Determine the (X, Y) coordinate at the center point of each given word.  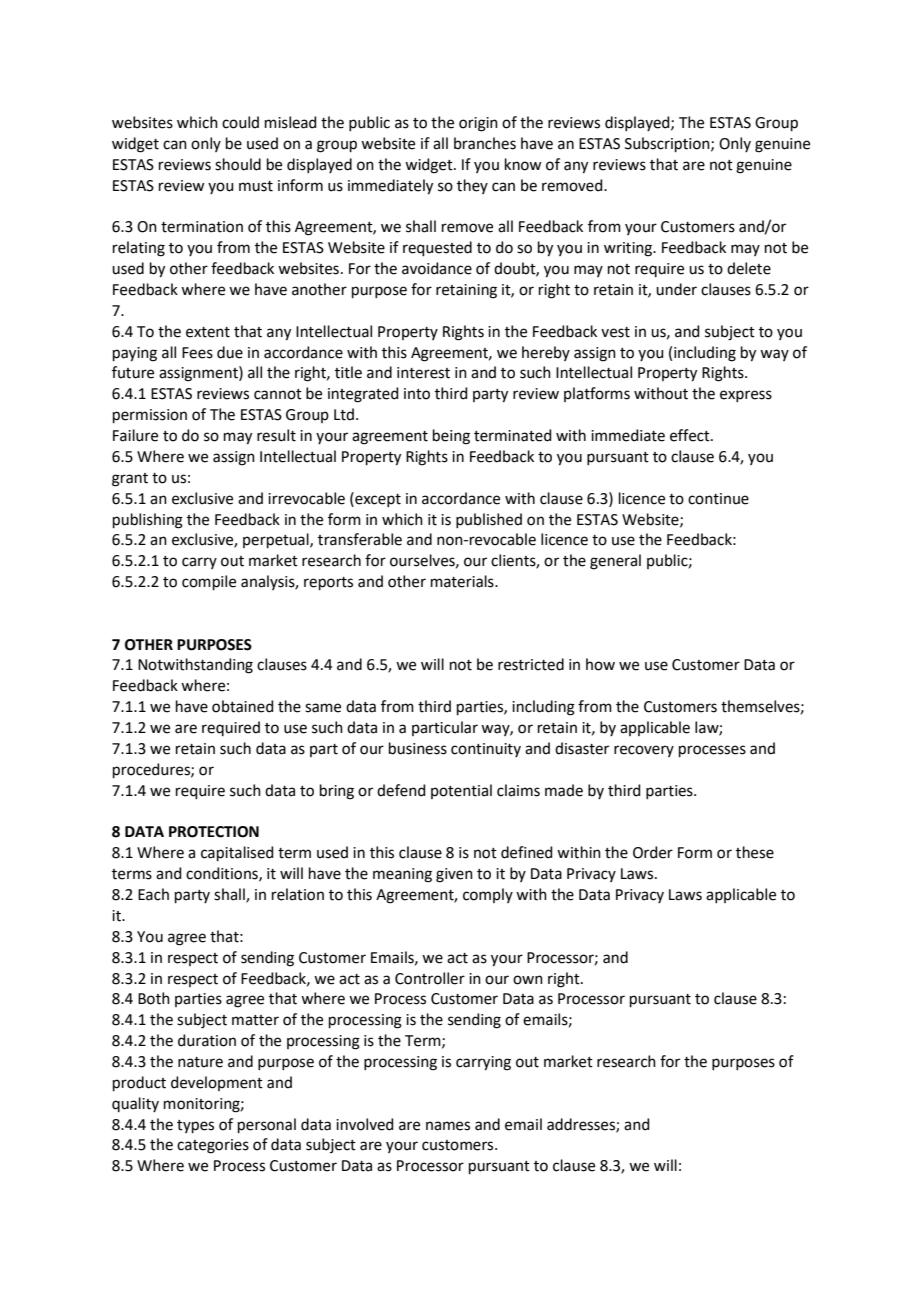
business (418, 748)
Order (653, 852)
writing (629, 249)
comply (488, 895)
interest (423, 373)
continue (718, 499)
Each (153, 894)
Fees (197, 353)
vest (615, 332)
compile (209, 582)
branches (485, 143)
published (489, 520)
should (238, 164)
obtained (243, 706)
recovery (644, 751)
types (195, 1126)
